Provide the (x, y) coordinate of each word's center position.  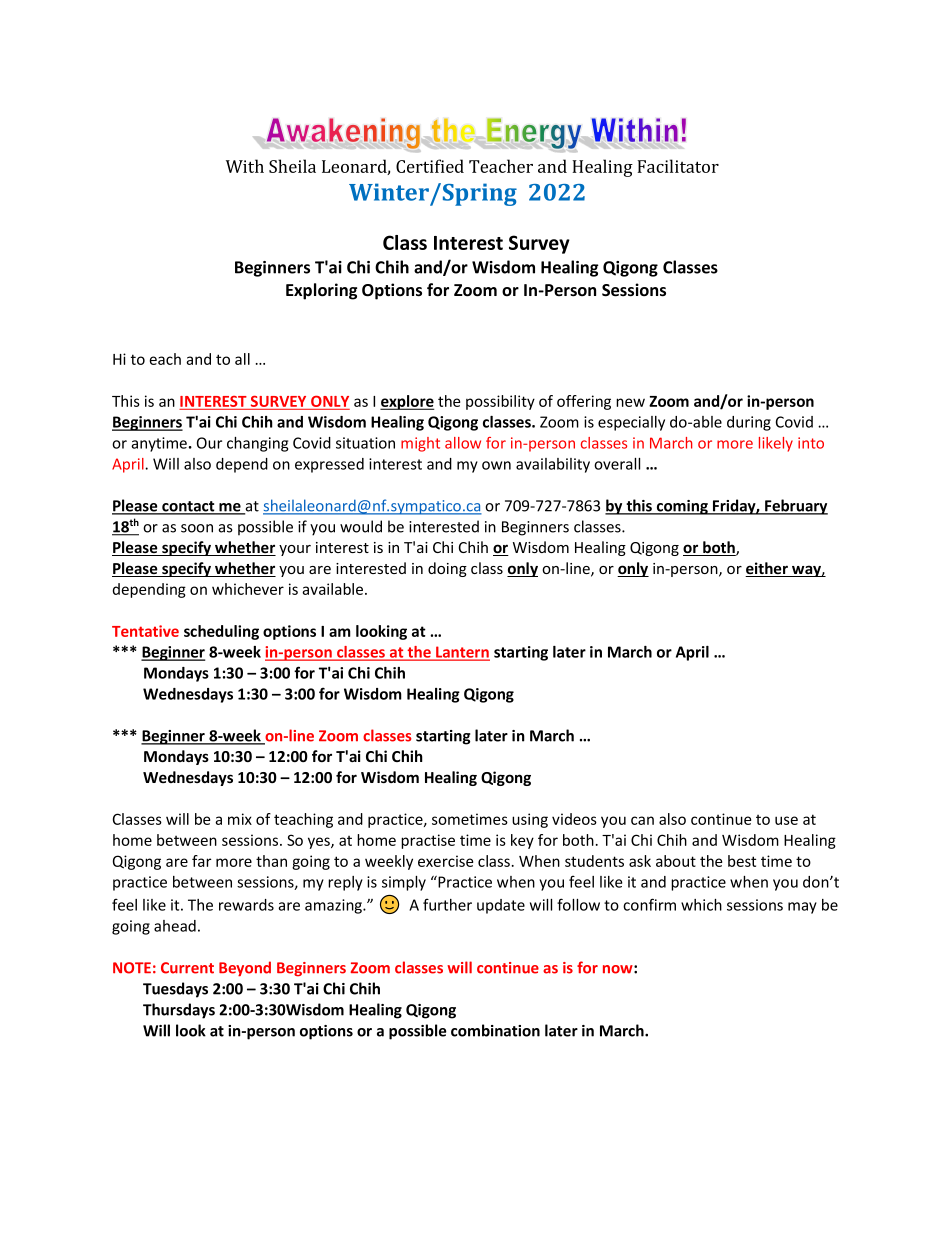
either (767, 569)
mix (240, 819)
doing (447, 569)
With (245, 166)
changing (257, 444)
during (749, 423)
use (786, 820)
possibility (500, 402)
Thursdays (179, 1011)
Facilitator (678, 166)
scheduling (221, 632)
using (530, 820)
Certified (430, 166)
